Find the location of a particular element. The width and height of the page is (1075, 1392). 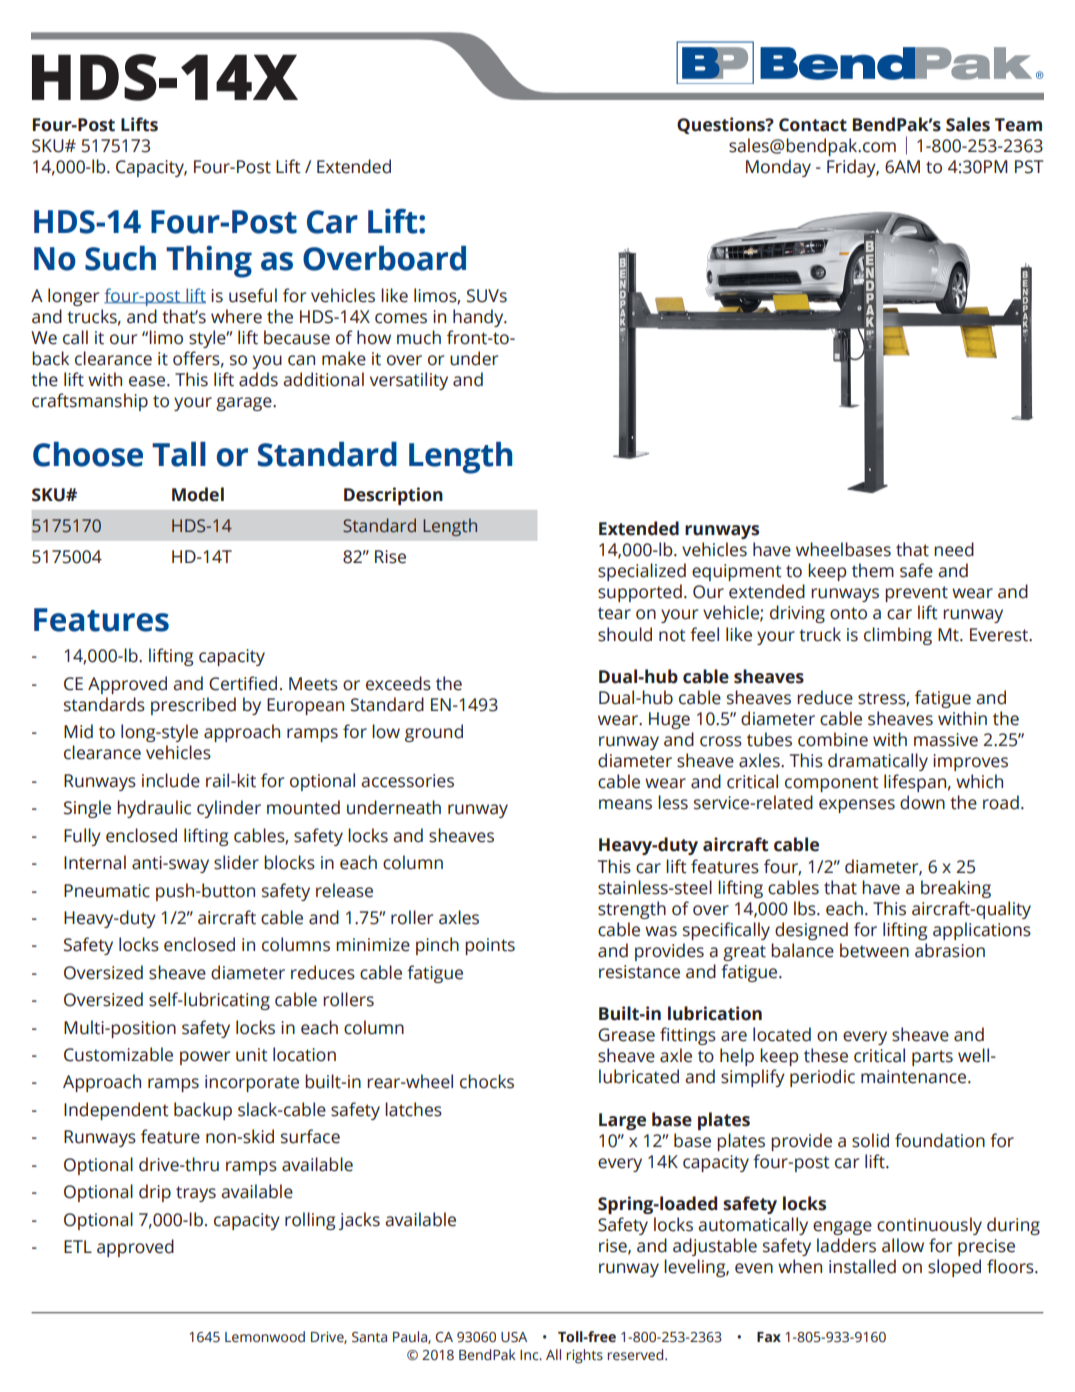

Pneumatic is located at coordinates (107, 891).
